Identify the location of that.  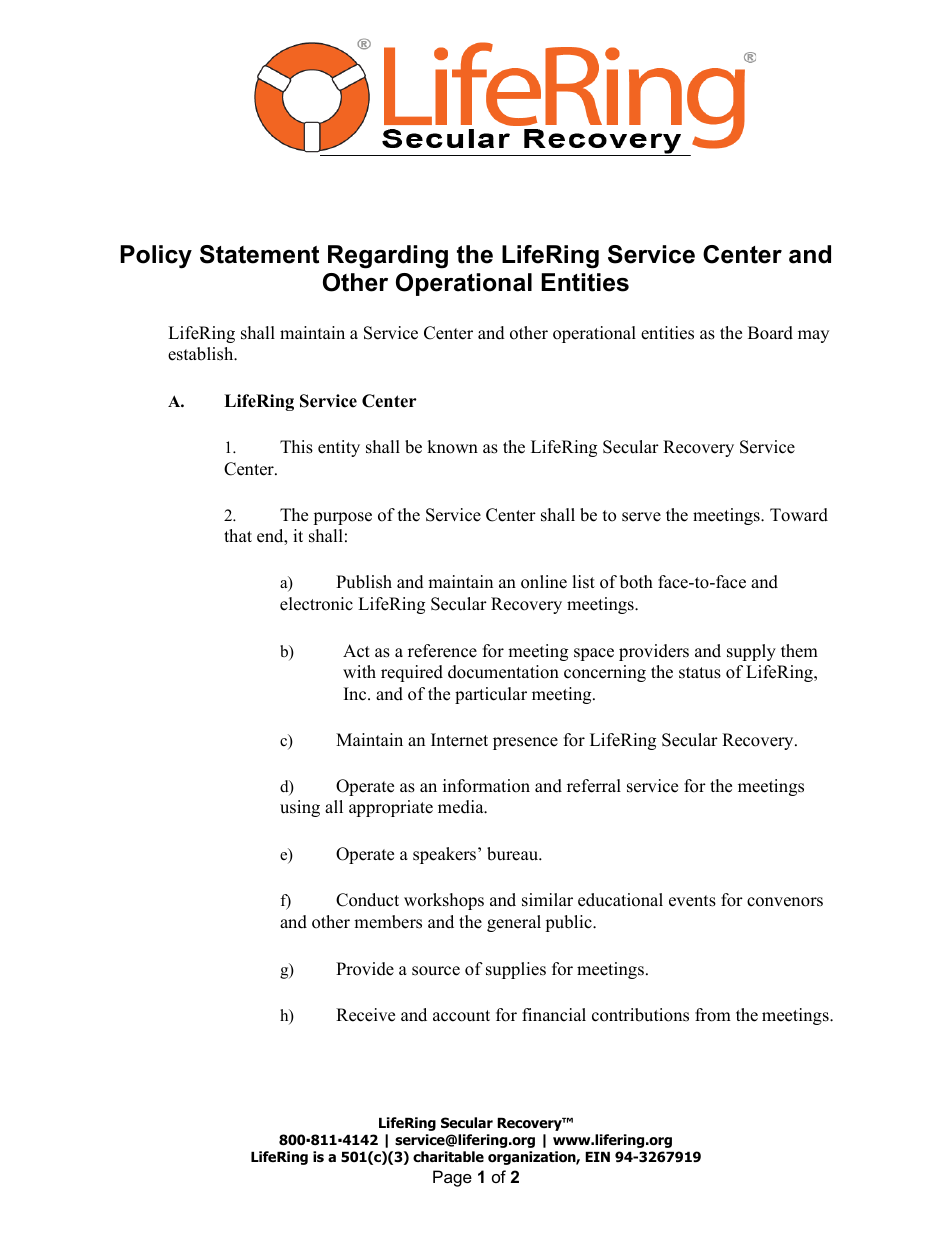
(238, 535).
